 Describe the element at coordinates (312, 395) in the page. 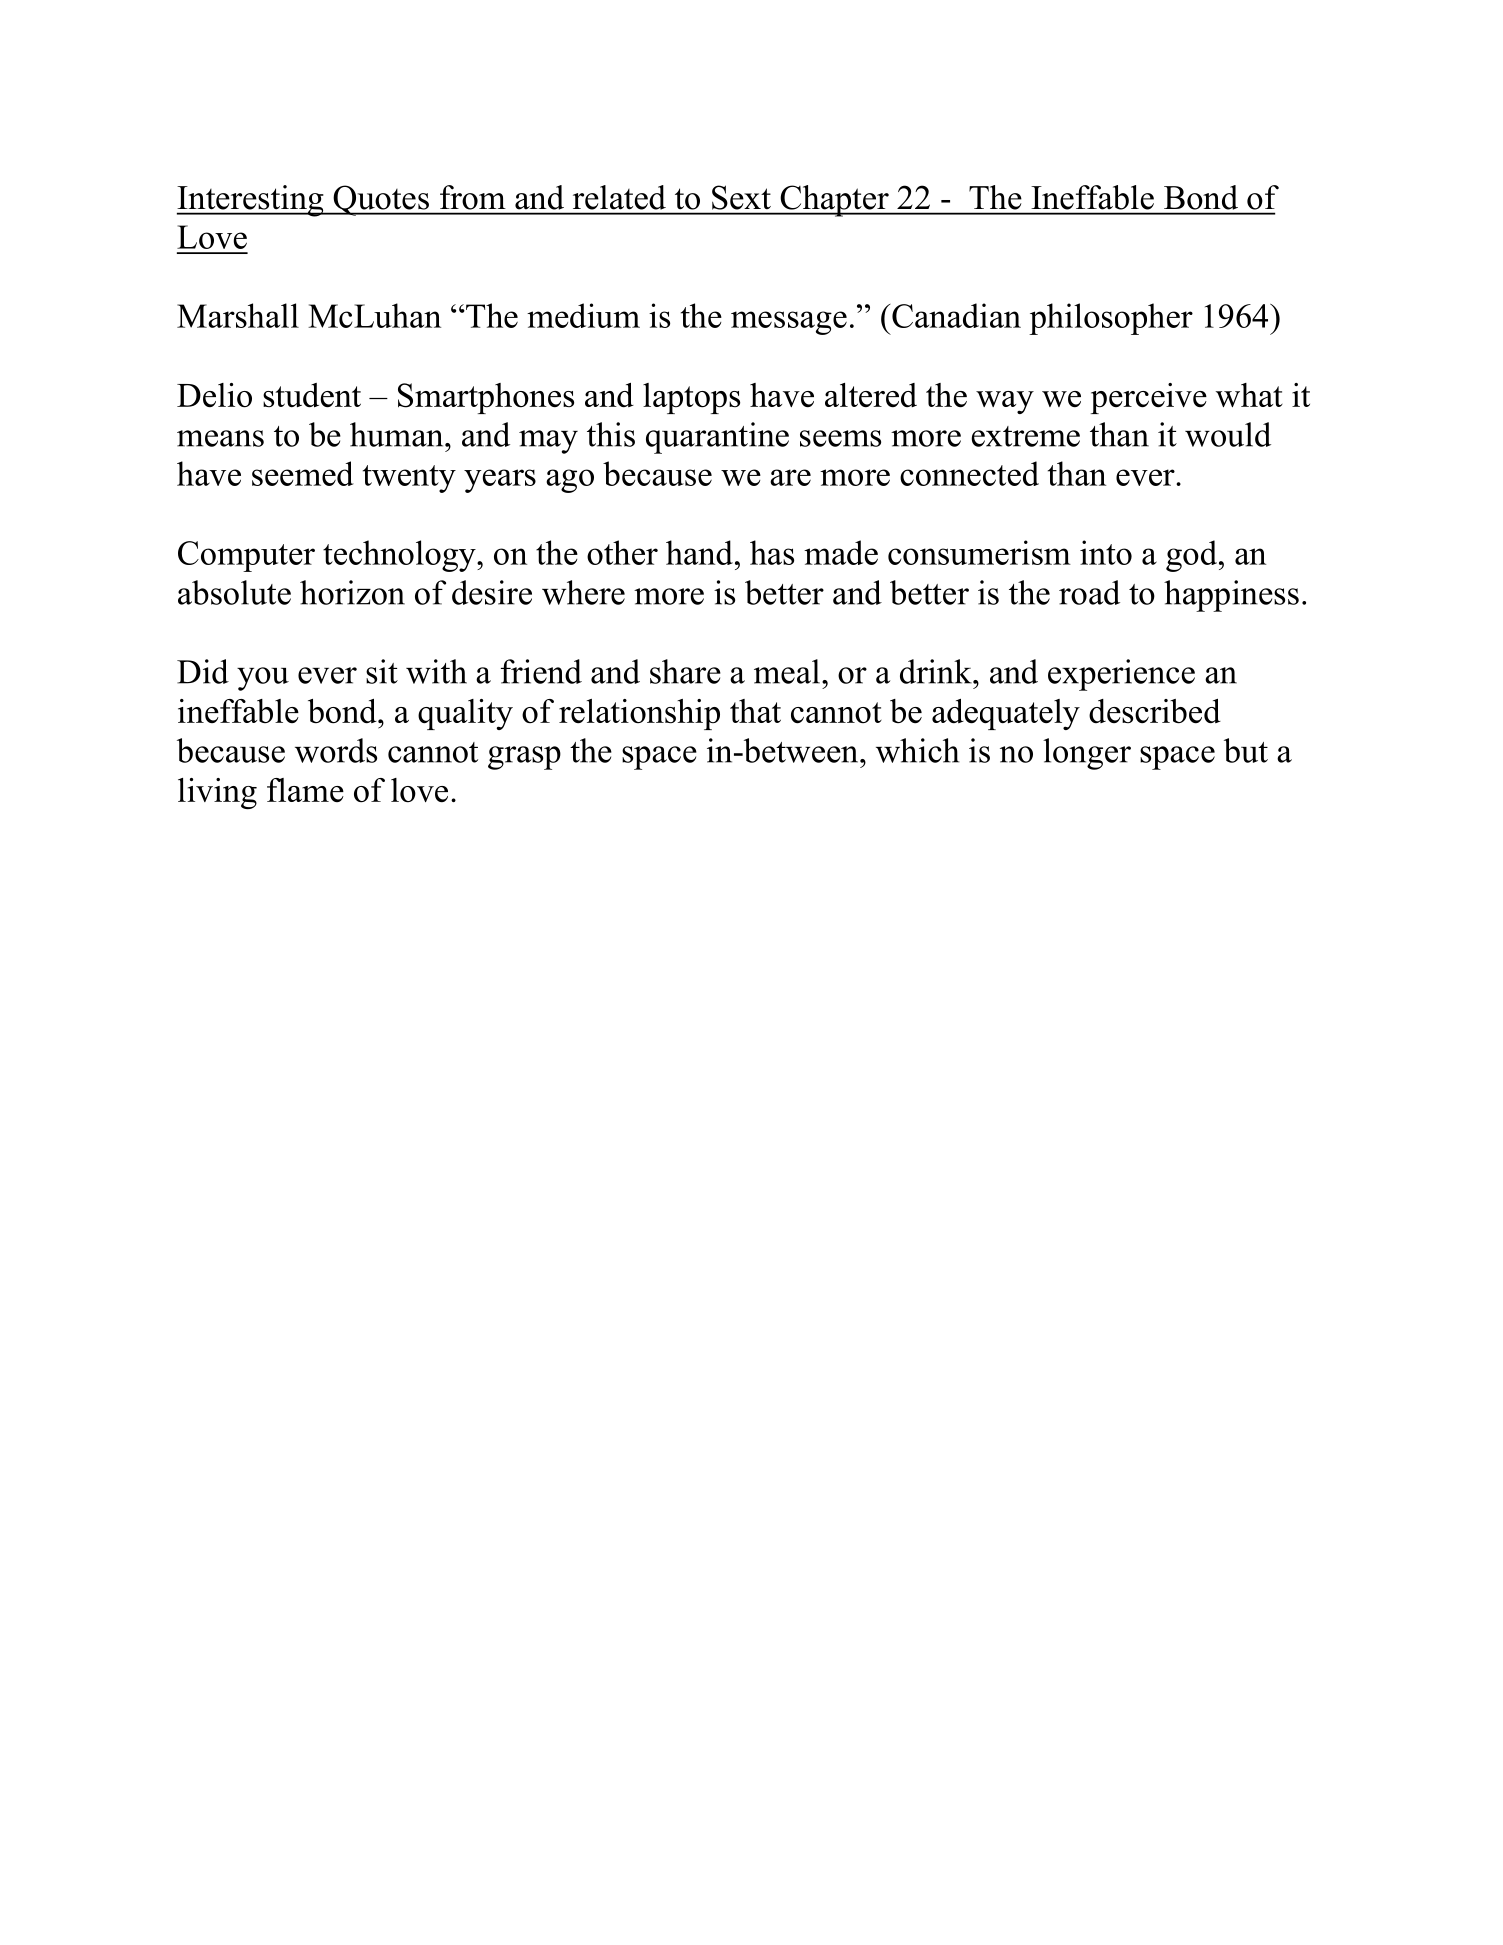

I see `student` at that location.
